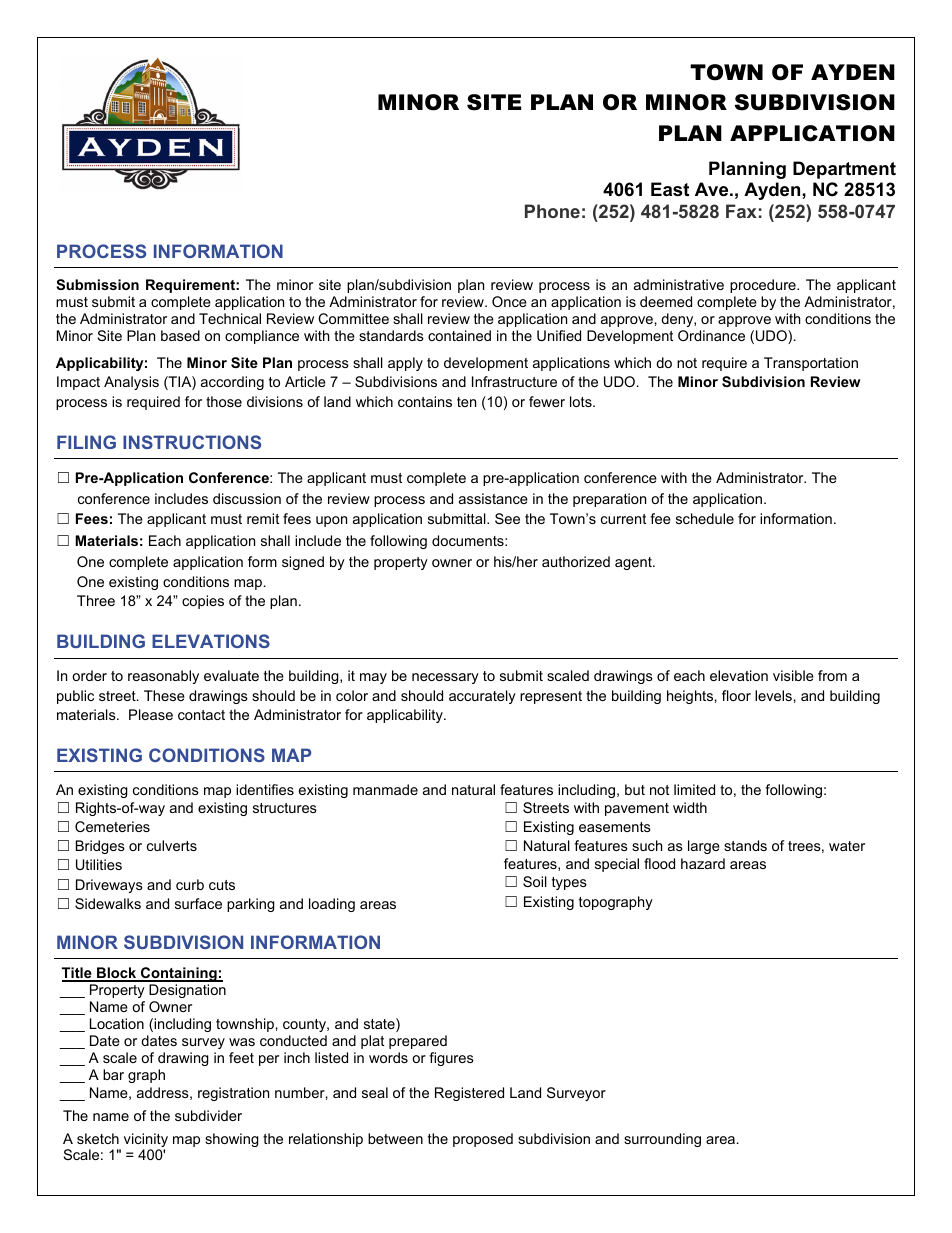 Image resolution: width=952 pixels, height=1233 pixels. Describe the element at coordinates (163, 677) in the page. I see `reasonably` at that location.
